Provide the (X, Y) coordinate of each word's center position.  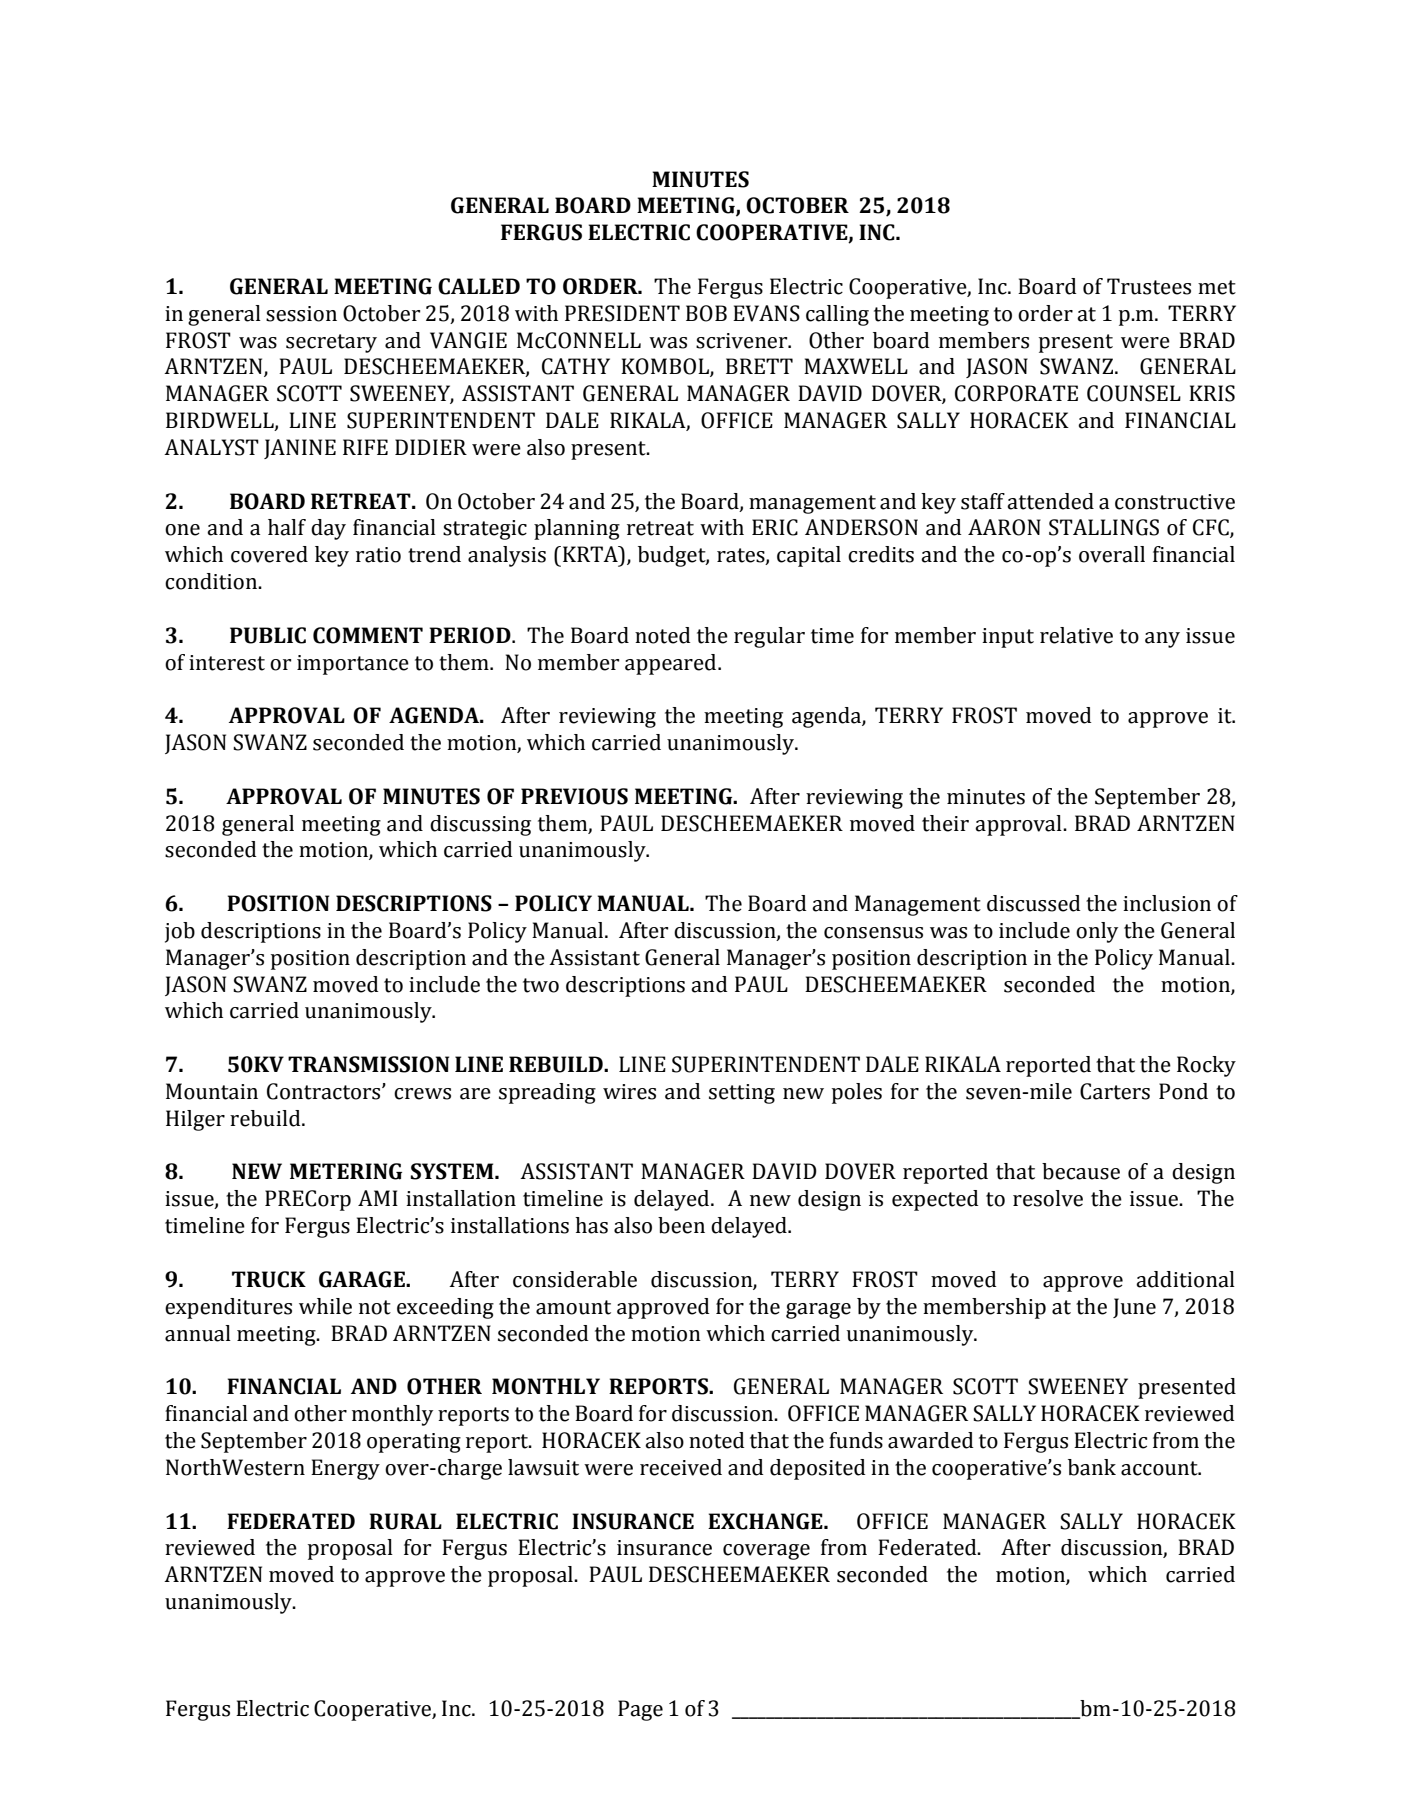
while (325, 1306)
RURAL (405, 1521)
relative (1076, 635)
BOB (706, 313)
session (301, 314)
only (1097, 932)
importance (353, 665)
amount (573, 1307)
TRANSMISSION (368, 1064)
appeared (672, 664)
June (1134, 1308)
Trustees (1149, 286)
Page (640, 1710)
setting (742, 1094)
